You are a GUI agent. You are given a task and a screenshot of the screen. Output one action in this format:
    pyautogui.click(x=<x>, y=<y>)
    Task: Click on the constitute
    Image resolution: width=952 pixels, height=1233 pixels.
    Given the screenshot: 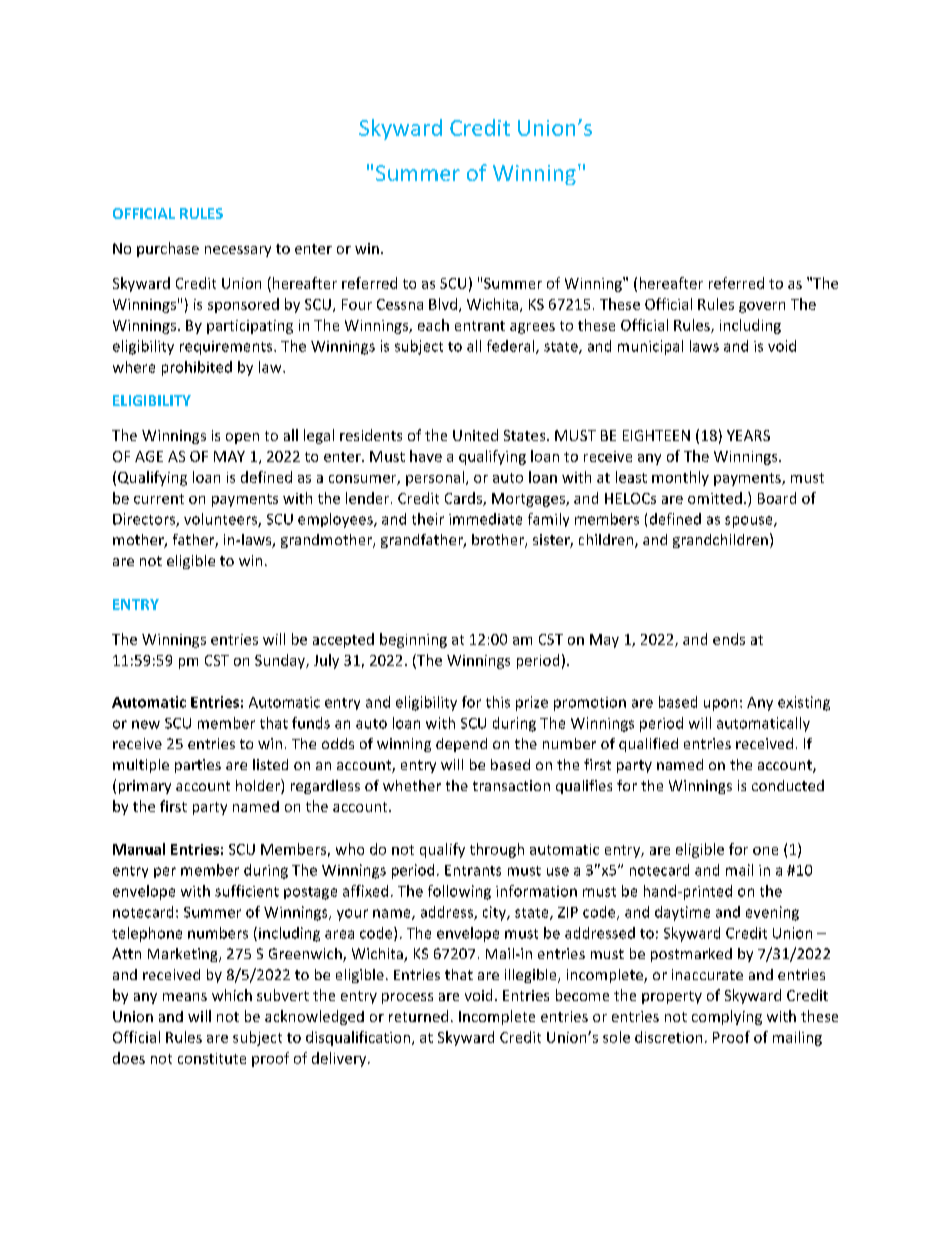 What is the action you would take?
    pyautogui.click(x=212, y=1058)
